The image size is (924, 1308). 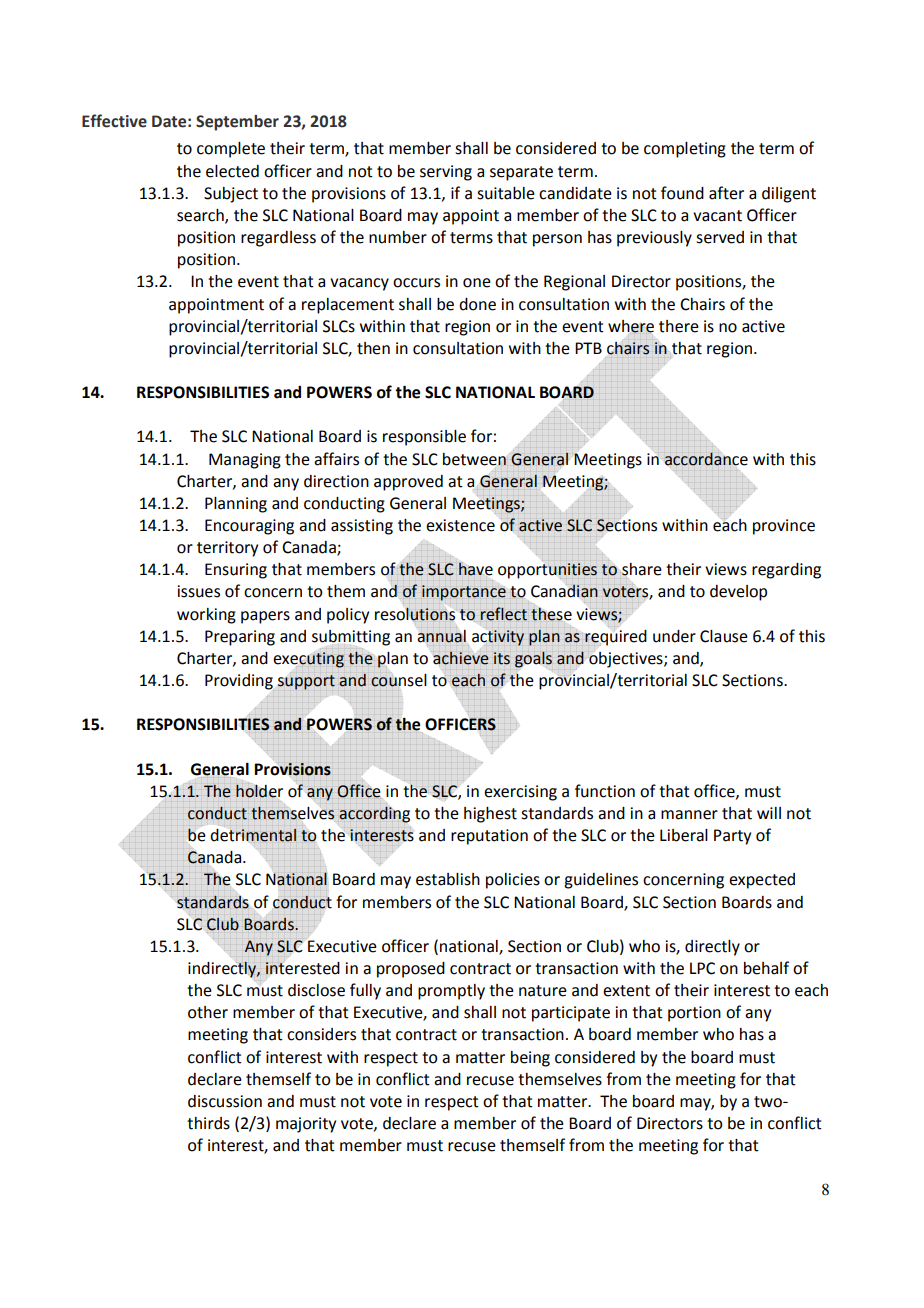 I want to click on being, so click(x=530, y=1059).
